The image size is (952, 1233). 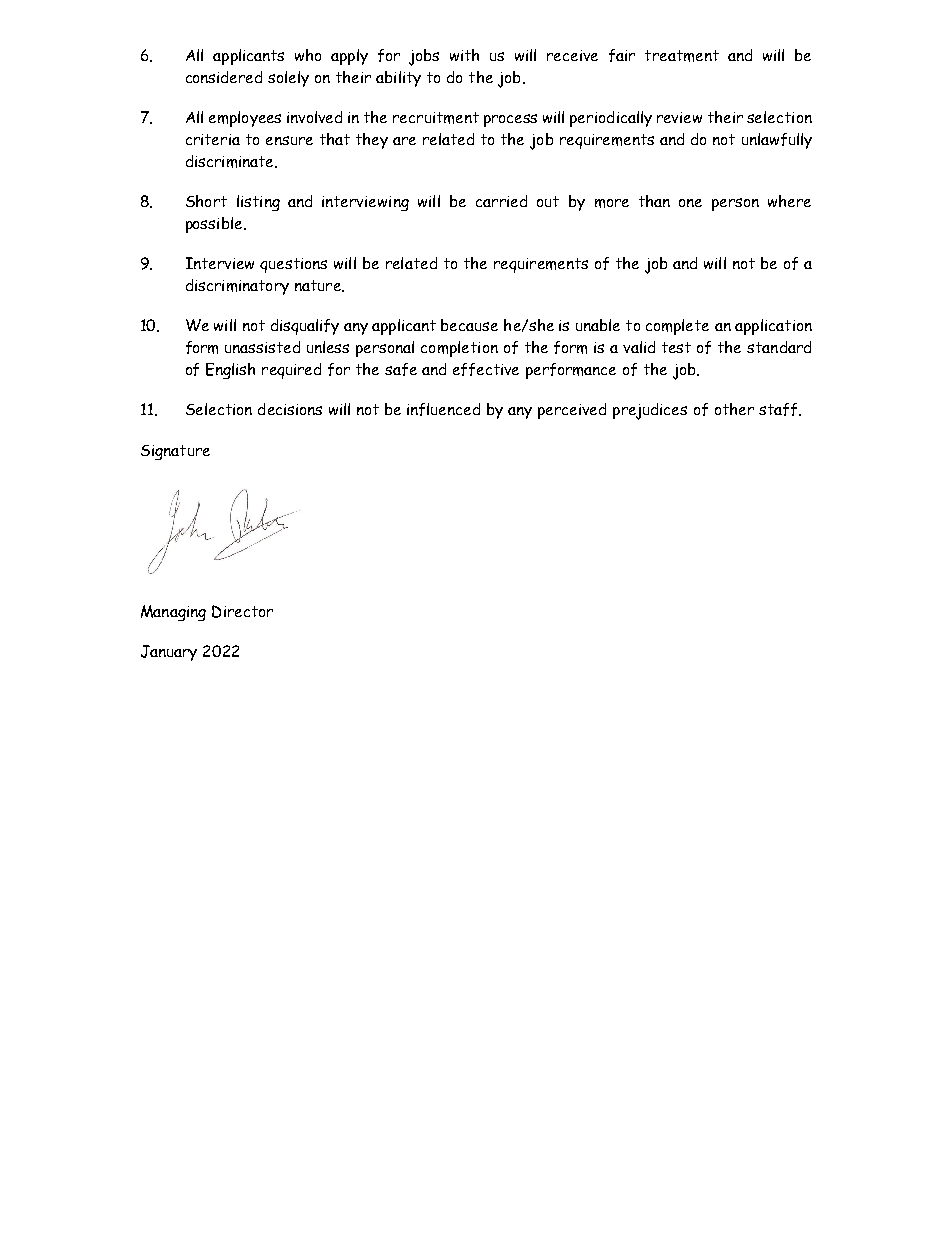 I want to click on test, so click(x=676, y=347).
